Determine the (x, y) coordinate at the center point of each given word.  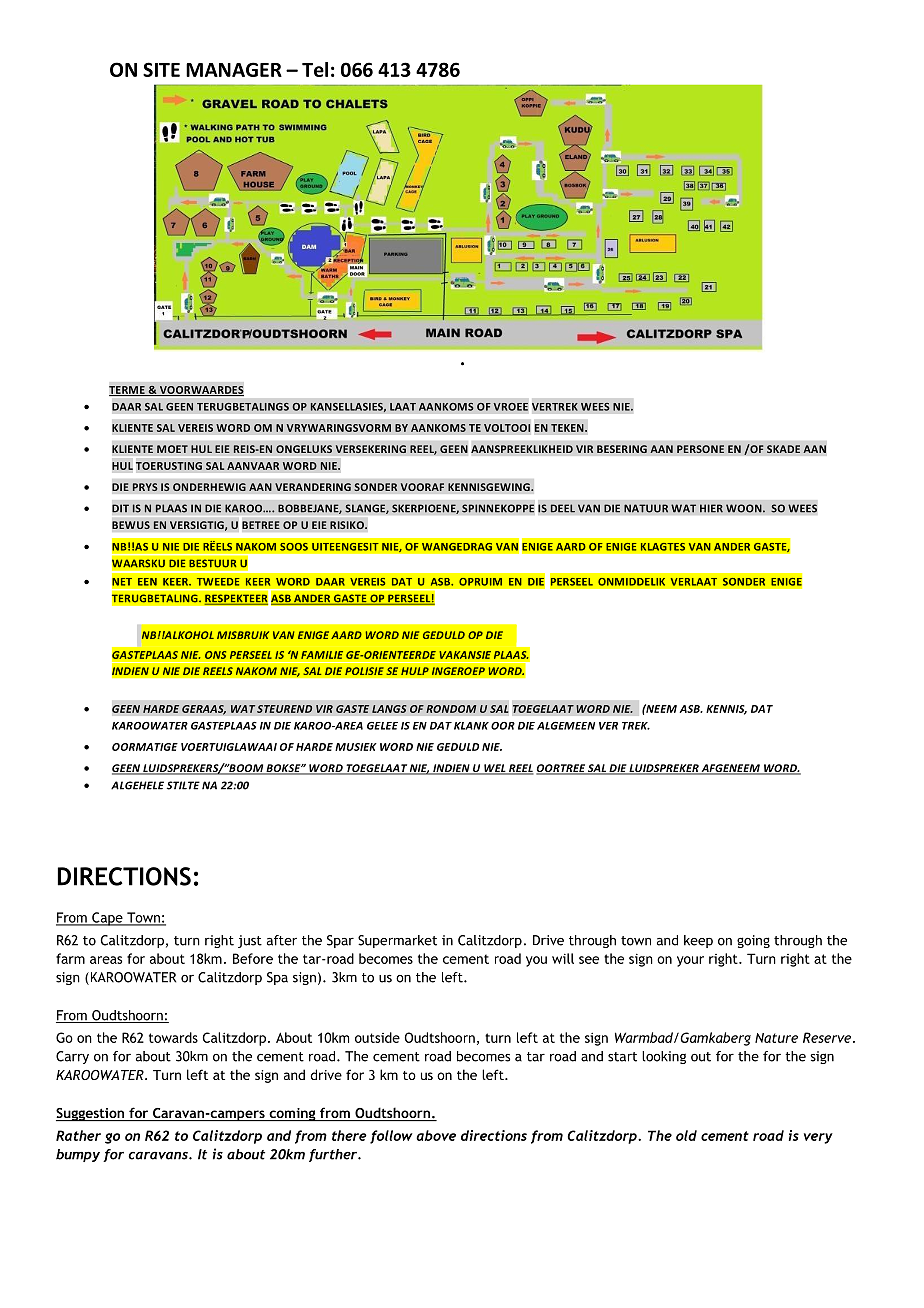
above (436, 1135)
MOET (172, 449)
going (753, 941)
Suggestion (91, 1115)
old (686, 1135)
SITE (161, 69)
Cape (107, 919)
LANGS (389, 709)
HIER (711, 508)
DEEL (563, 508)
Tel (315, 69)
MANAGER (234, 69)
